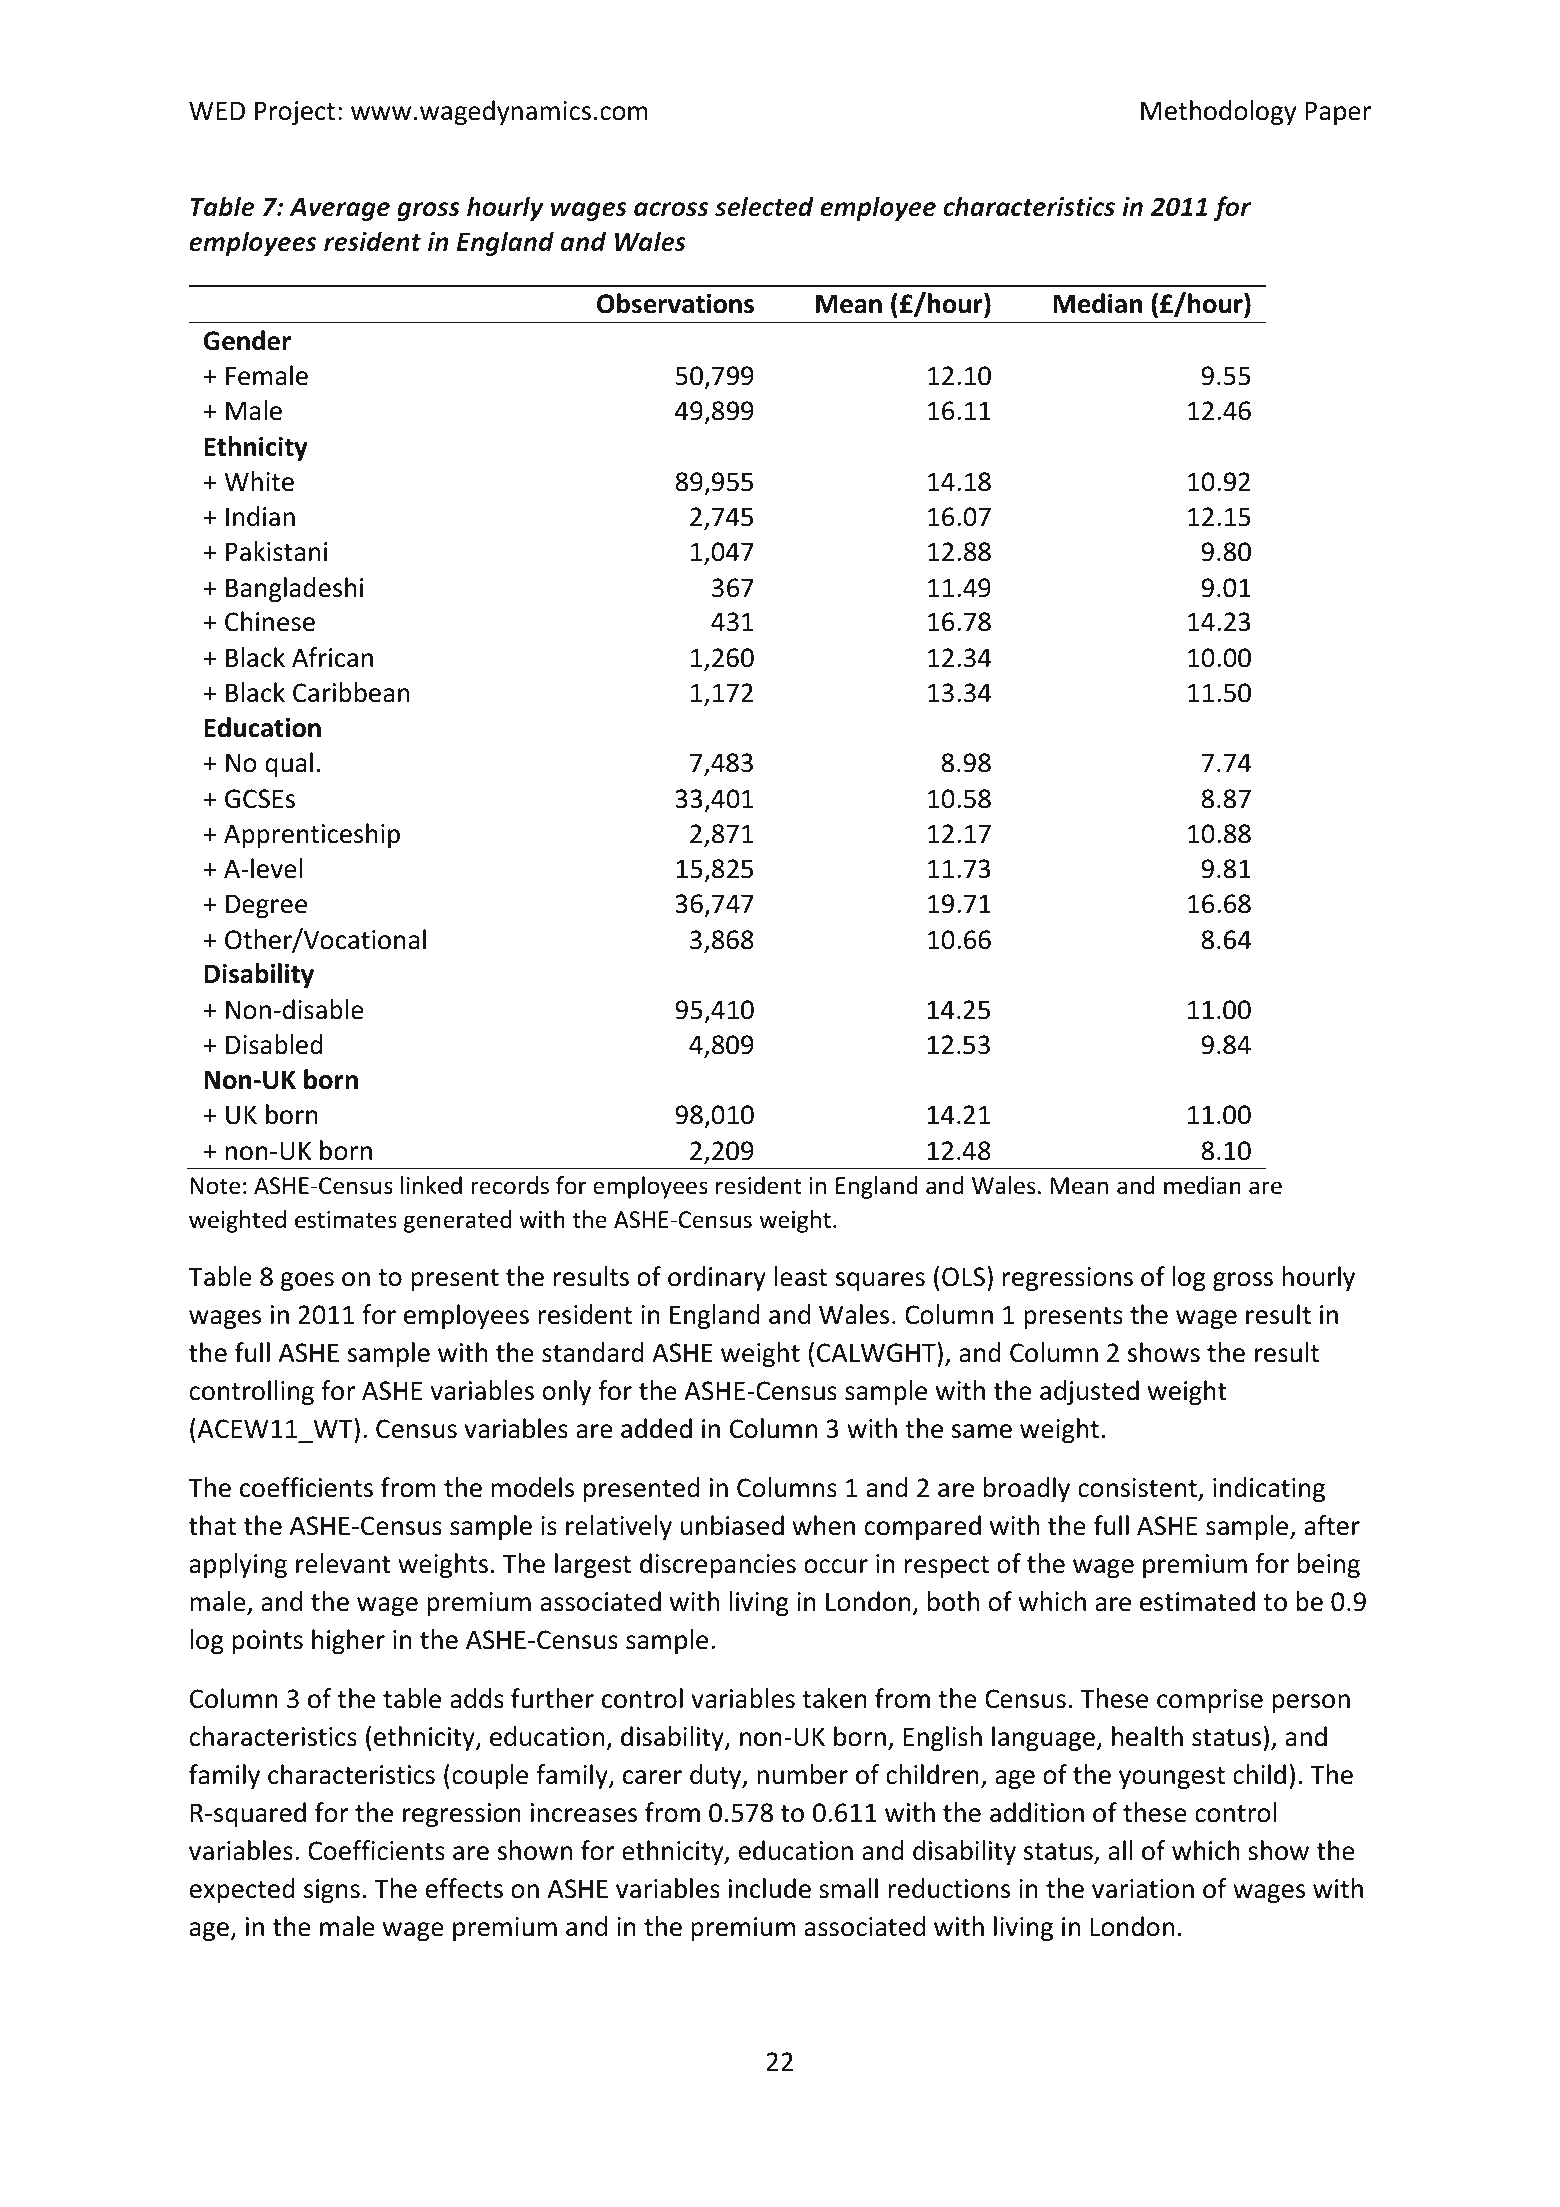  I want to click on Degree, so click(266, 906).
